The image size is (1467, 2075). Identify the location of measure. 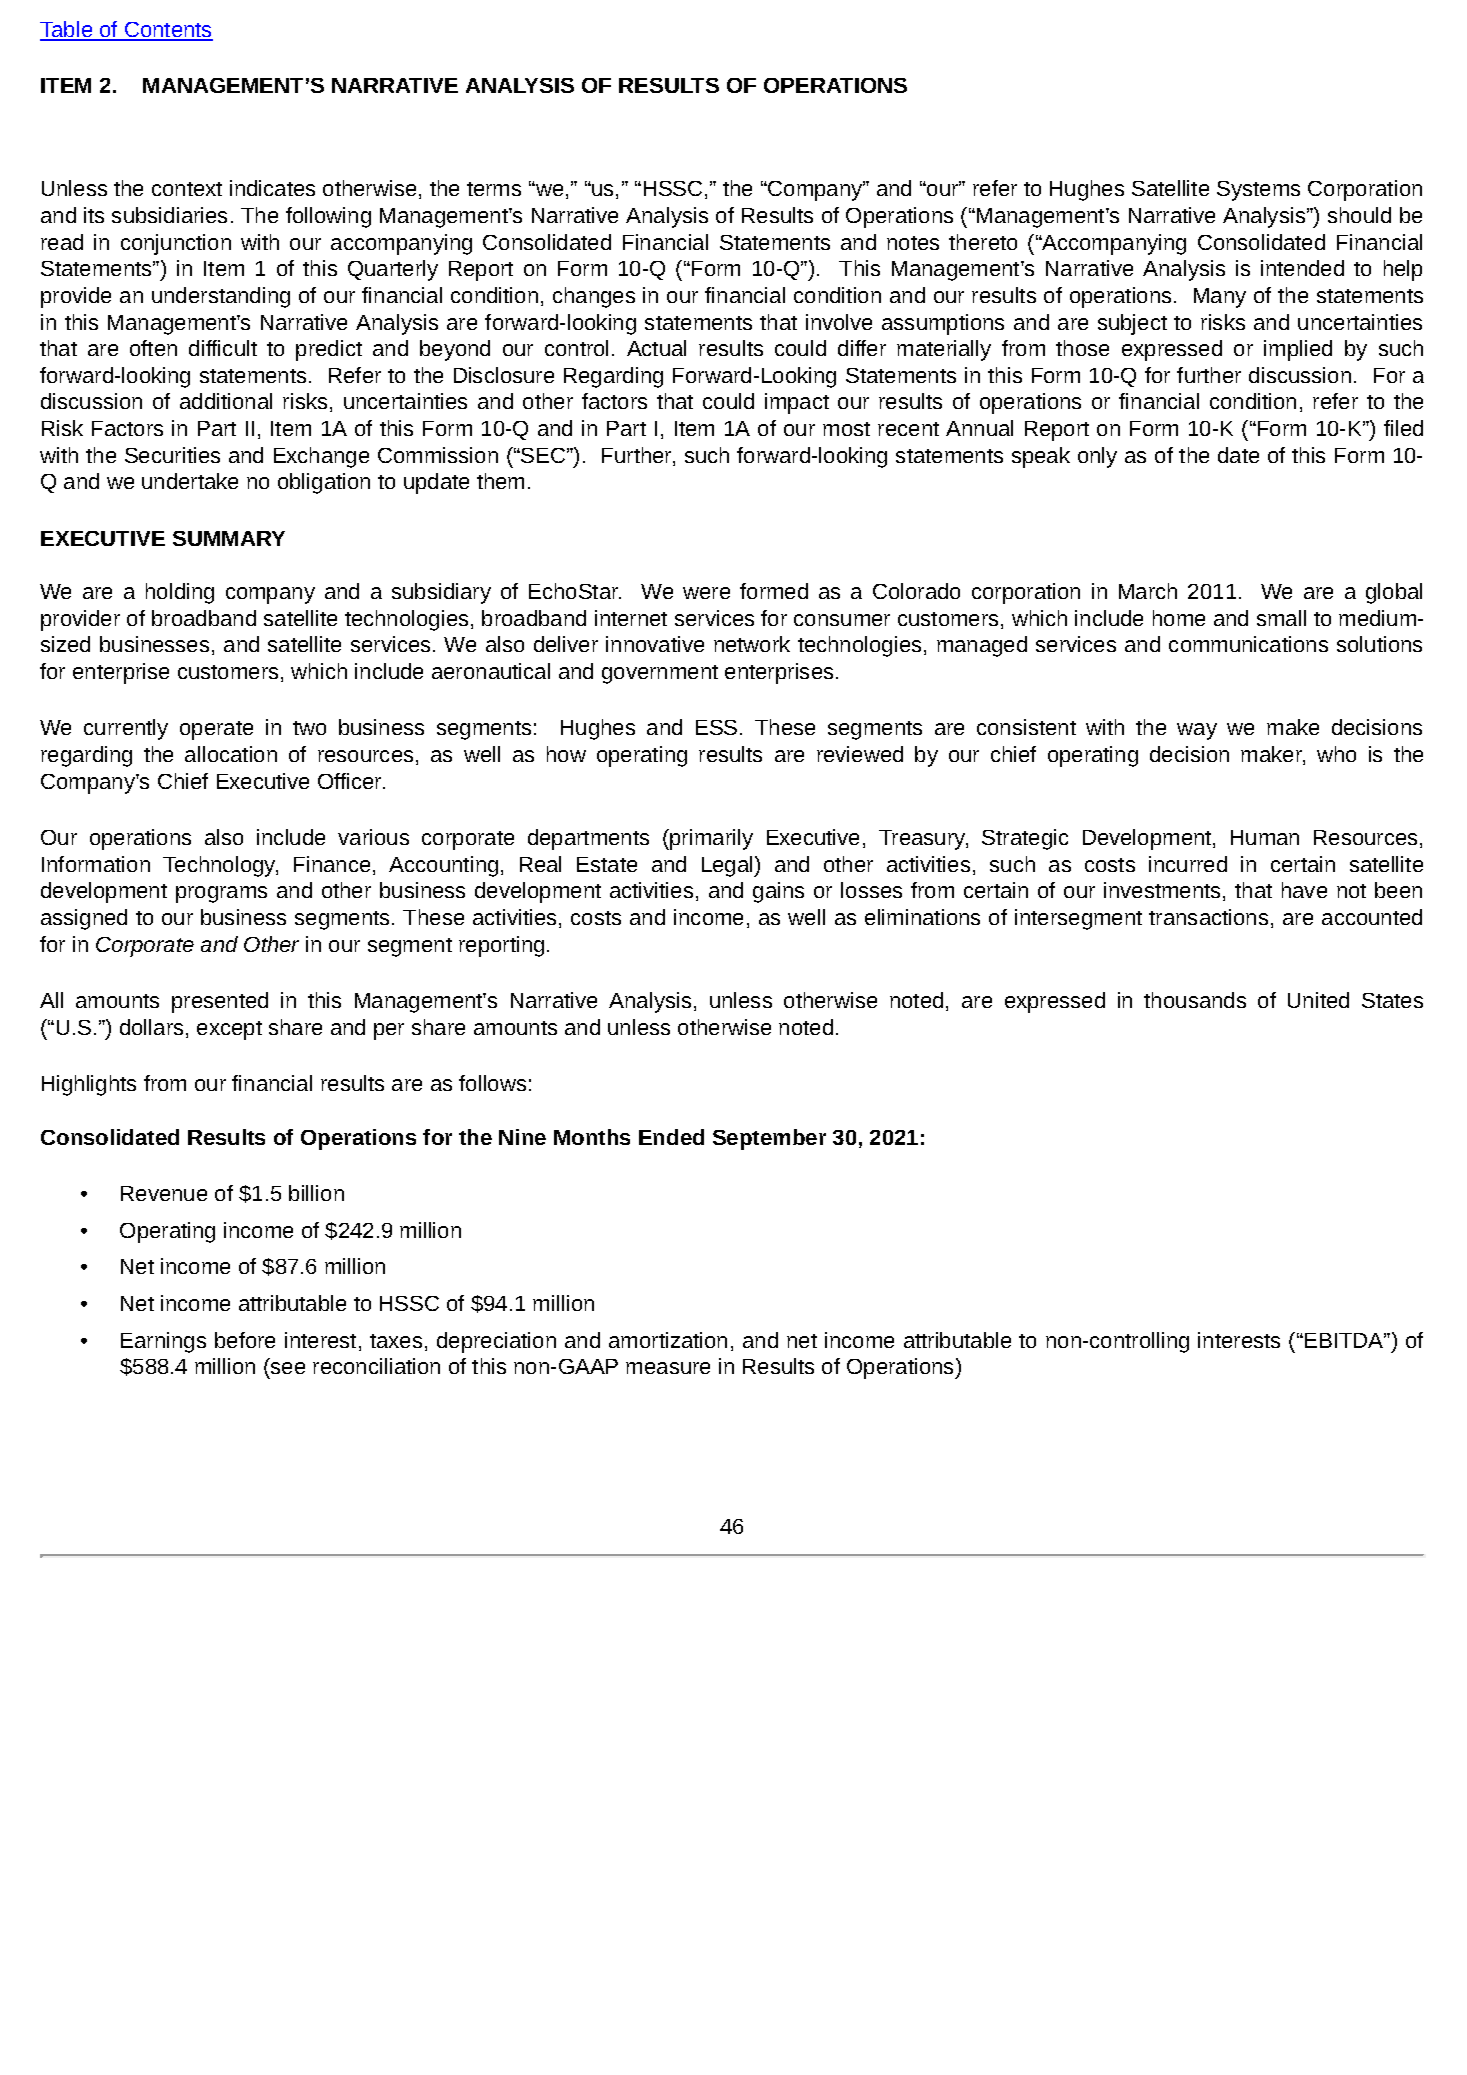
(668, 1368).
